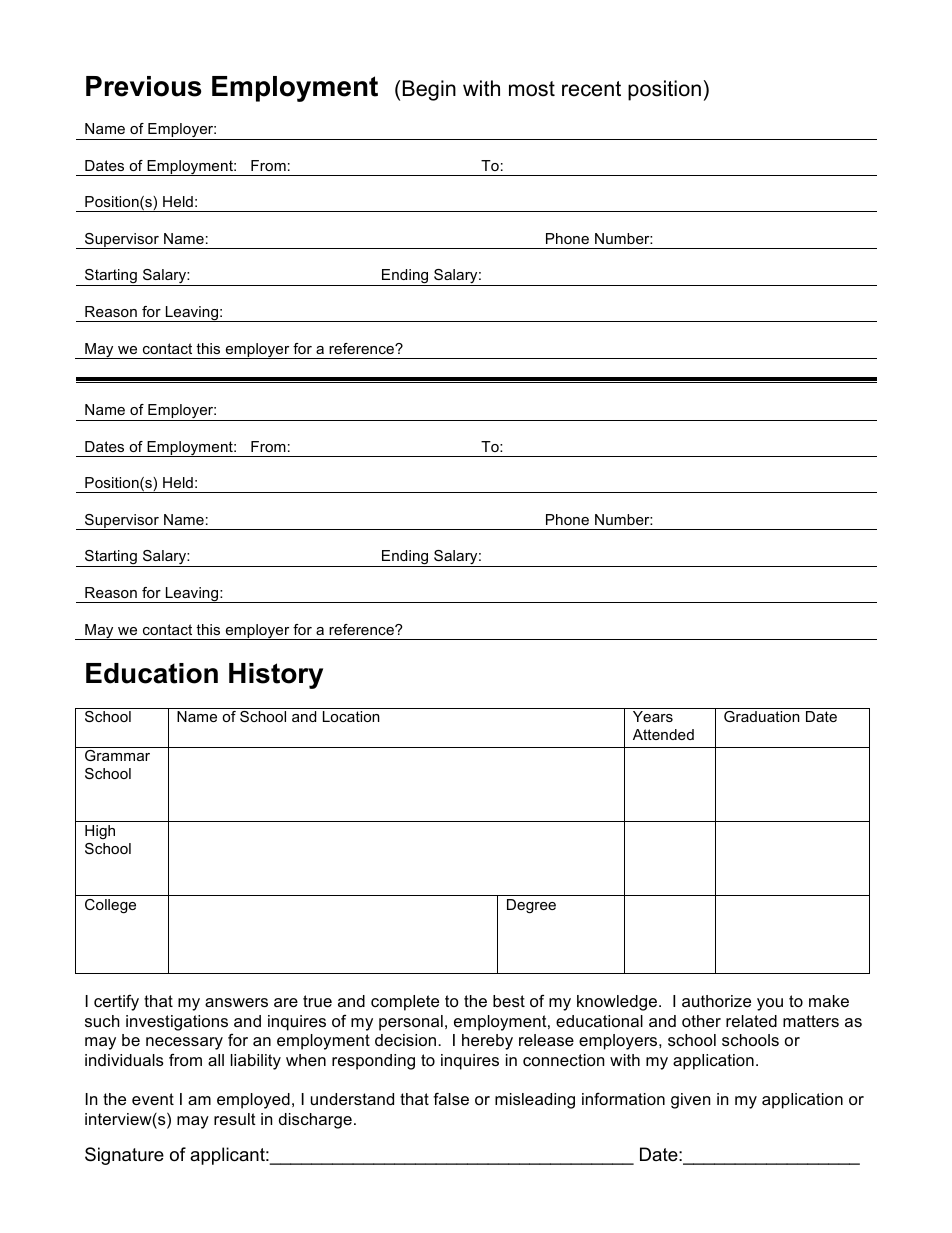  I want to click on College, so click(110, 906).
